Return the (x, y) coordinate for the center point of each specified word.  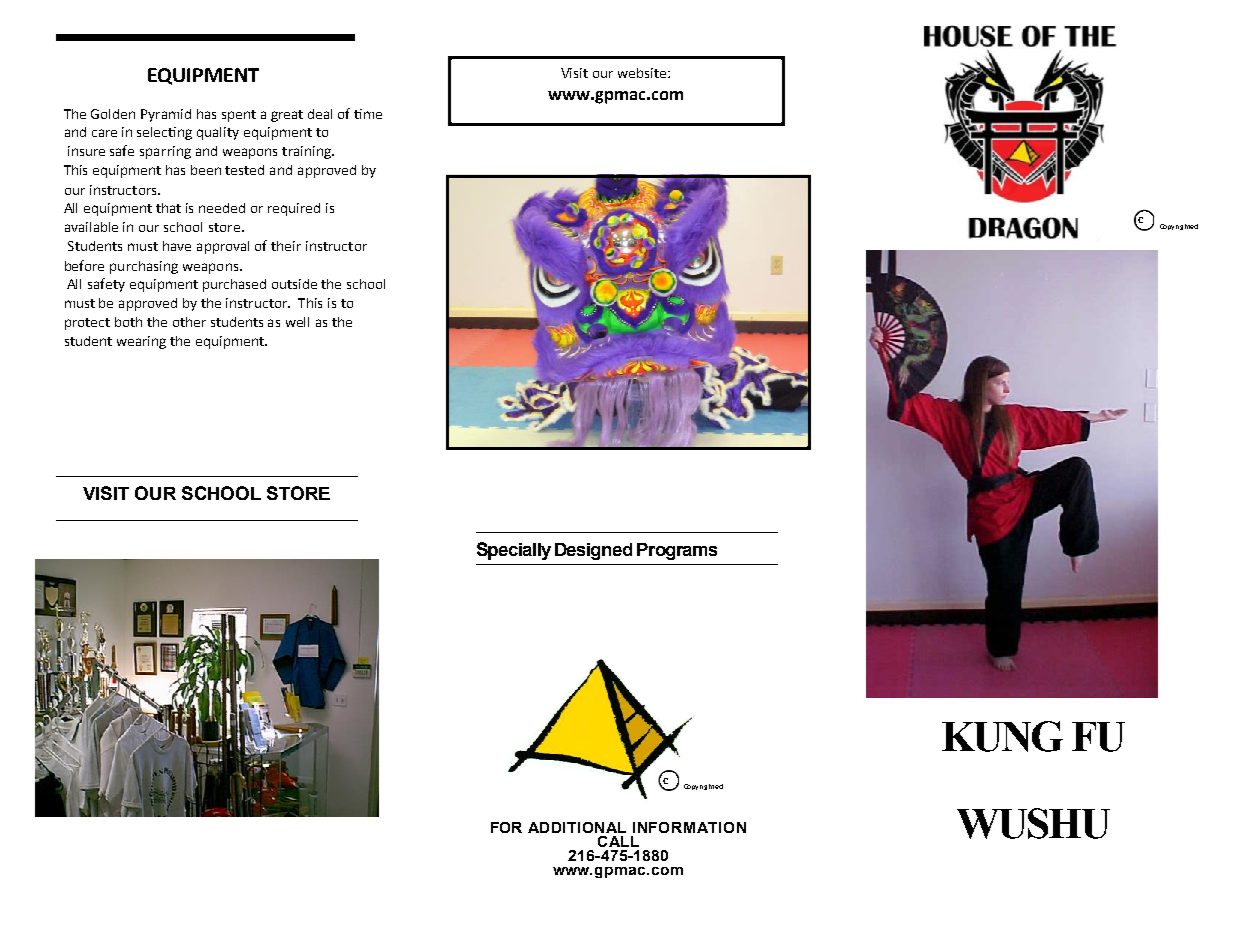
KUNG (1002, 736)
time (368, 114)
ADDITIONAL (577, 827)
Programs (677, 551)
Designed (593, 551)
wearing (141, 342)
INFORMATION (689, 827)
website (643, 73)
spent (239, 116)
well (297, 322)
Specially (514, 551)
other (189, 322)
